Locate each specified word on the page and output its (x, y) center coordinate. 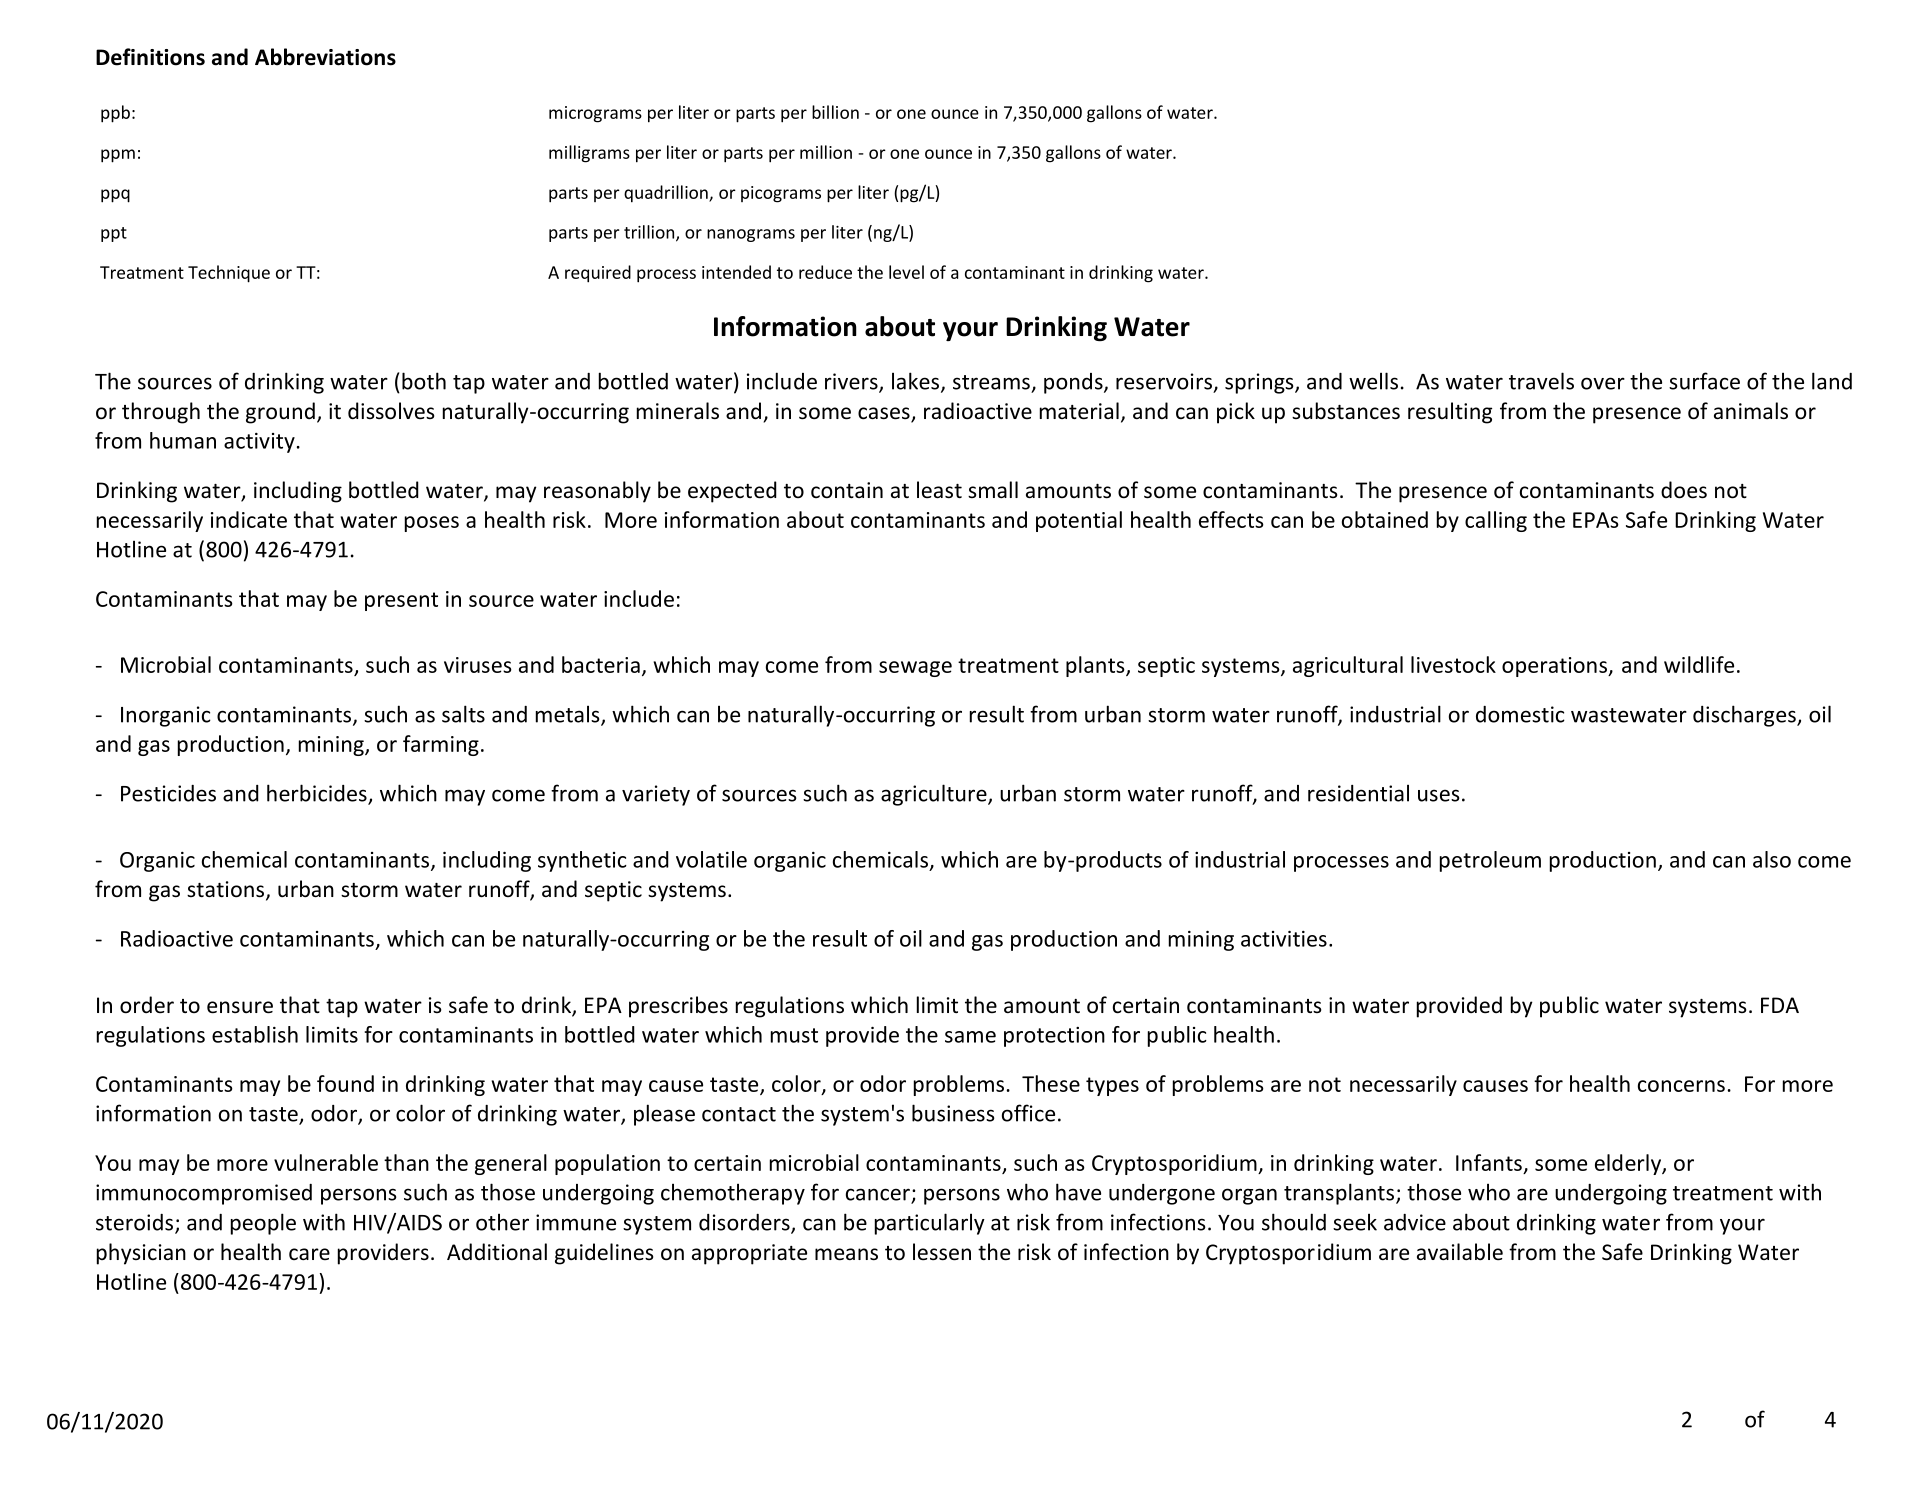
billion (835, 112)
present (401, 601)
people (263, 1224)
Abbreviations (325, 57)
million (826, 152)
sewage (915, 669)
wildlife (1699, 664)
